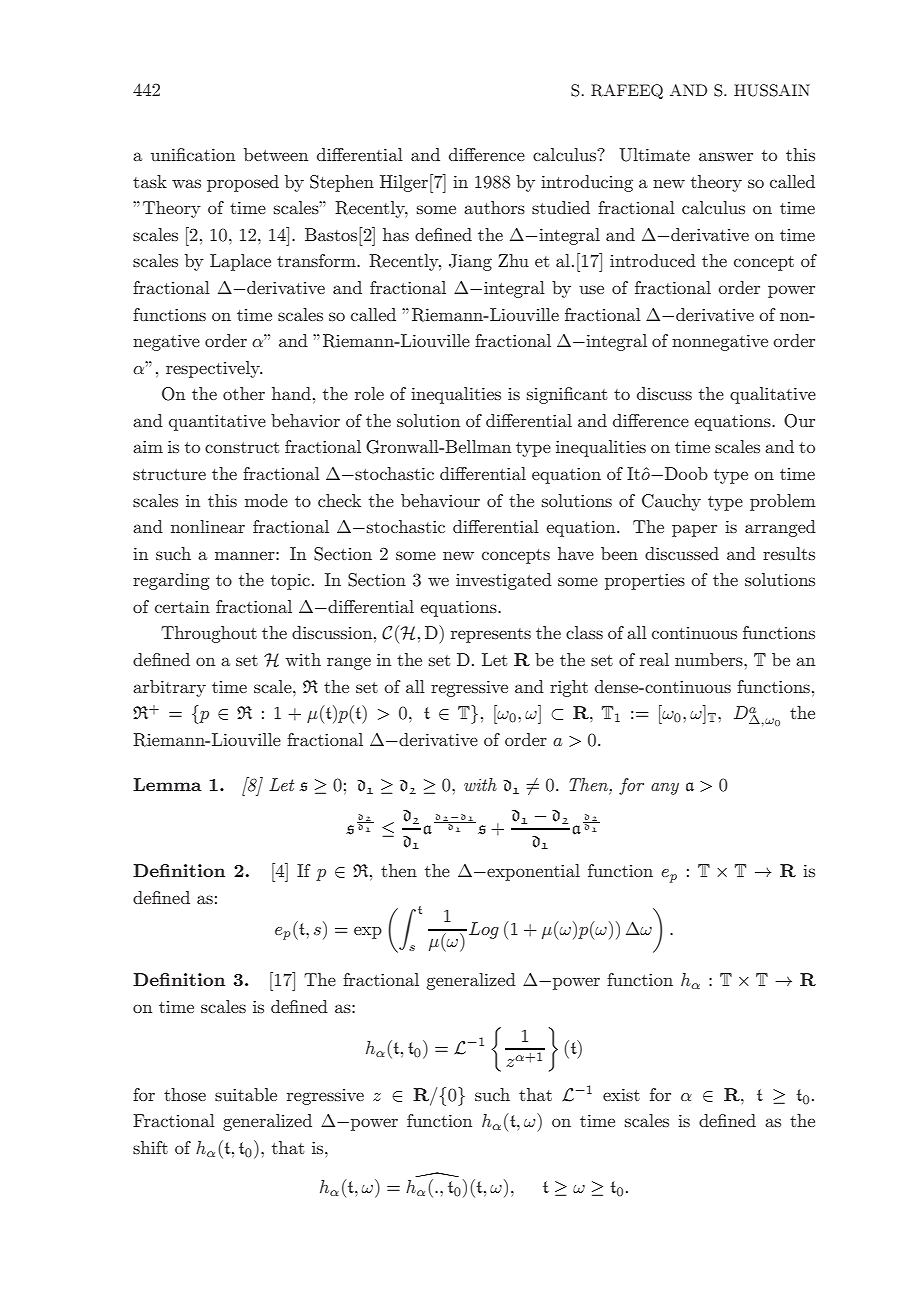 The image size is (924, 1314). I want to click on answer, so click(726, 156).
